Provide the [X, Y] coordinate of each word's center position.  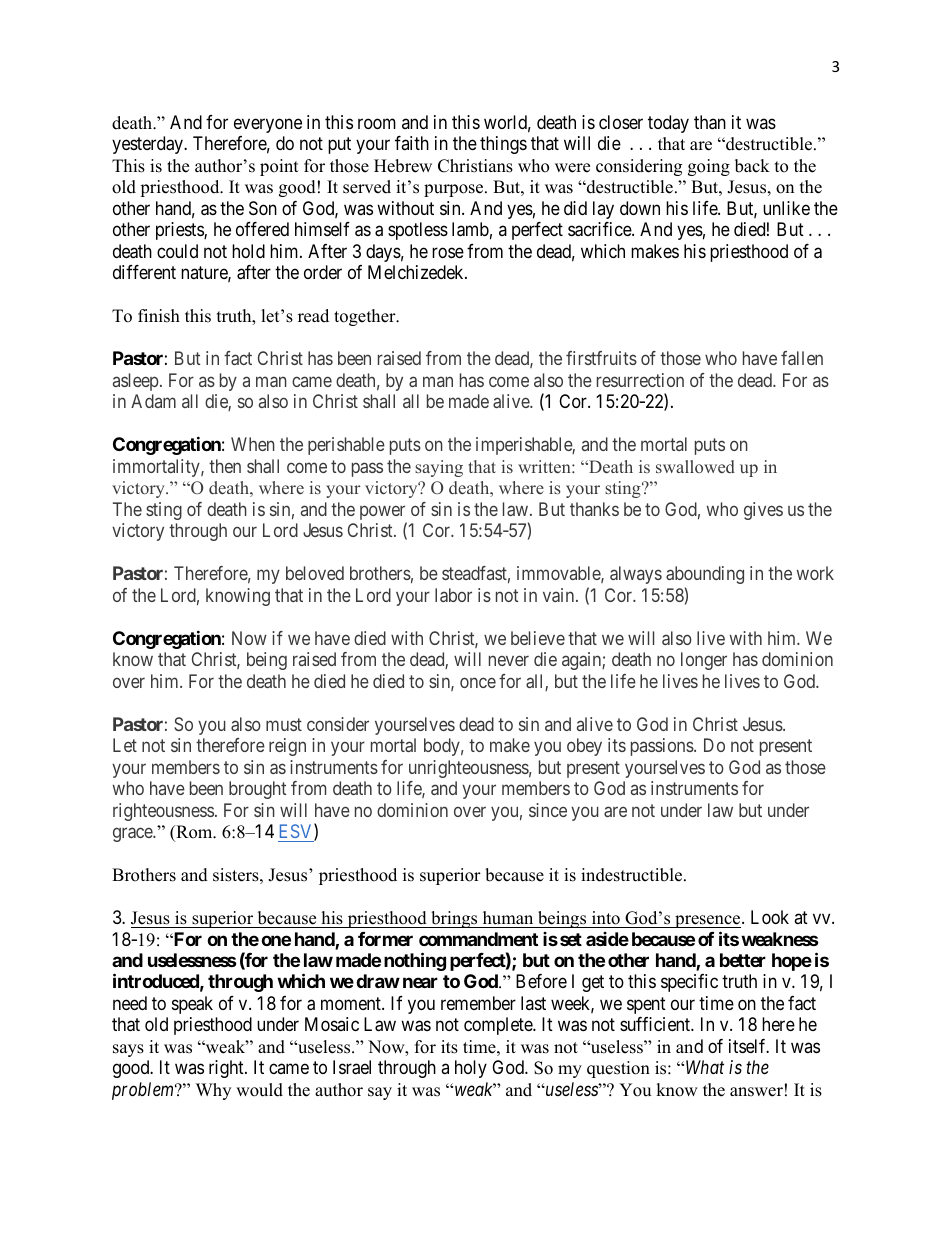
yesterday [148, 145]
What [705, 1067]
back [752, 166]
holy [471, 1069]
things [503, 145]
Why [213, 1091]
